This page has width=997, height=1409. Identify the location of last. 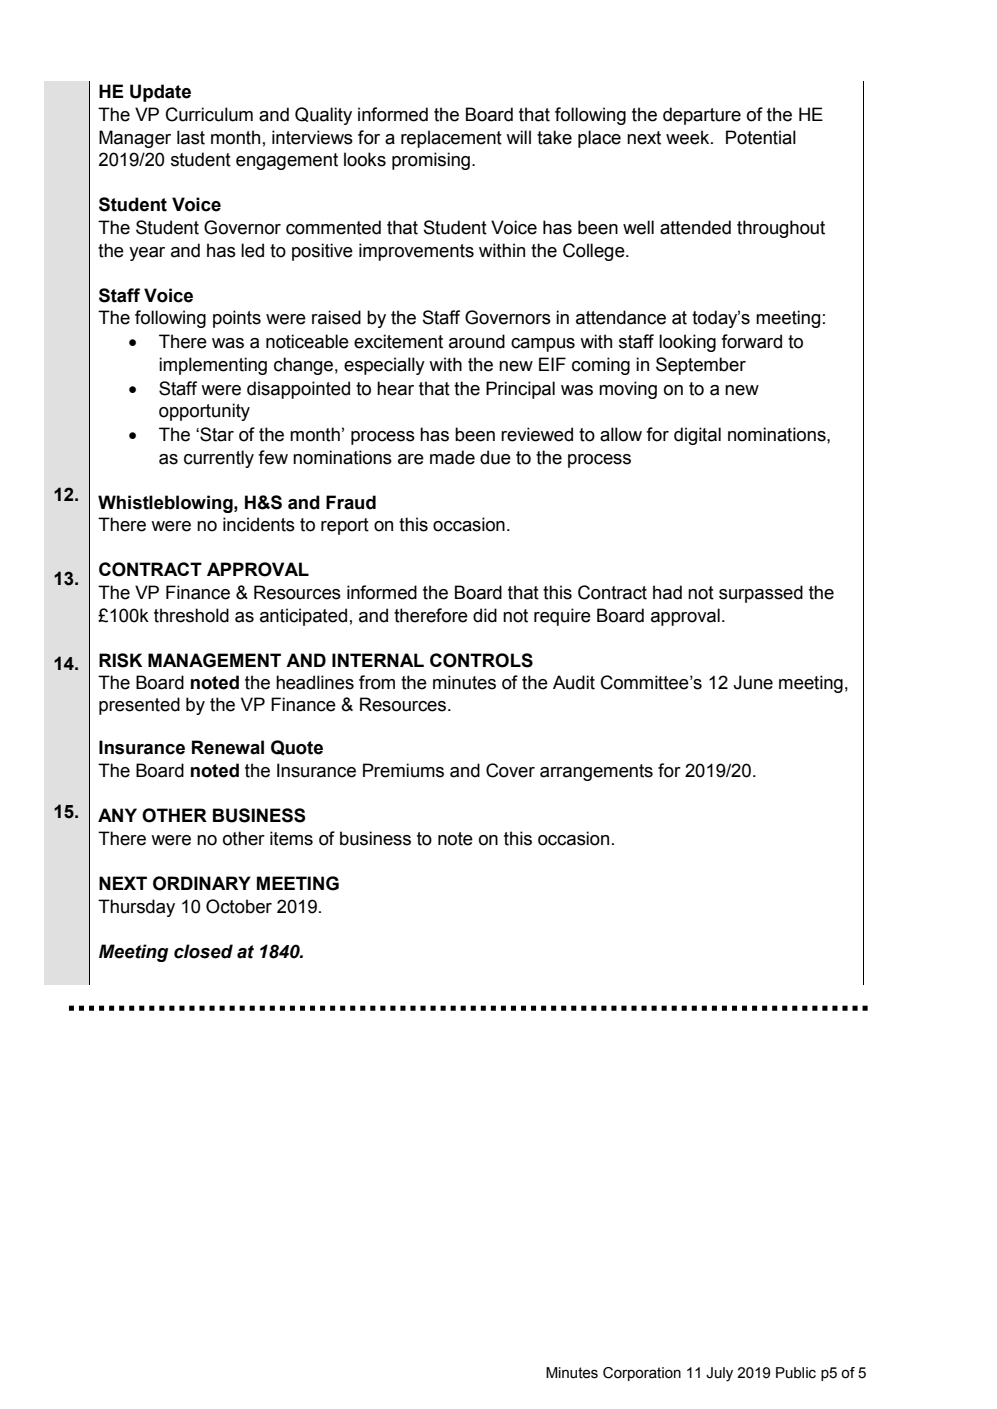
(191, 137).
